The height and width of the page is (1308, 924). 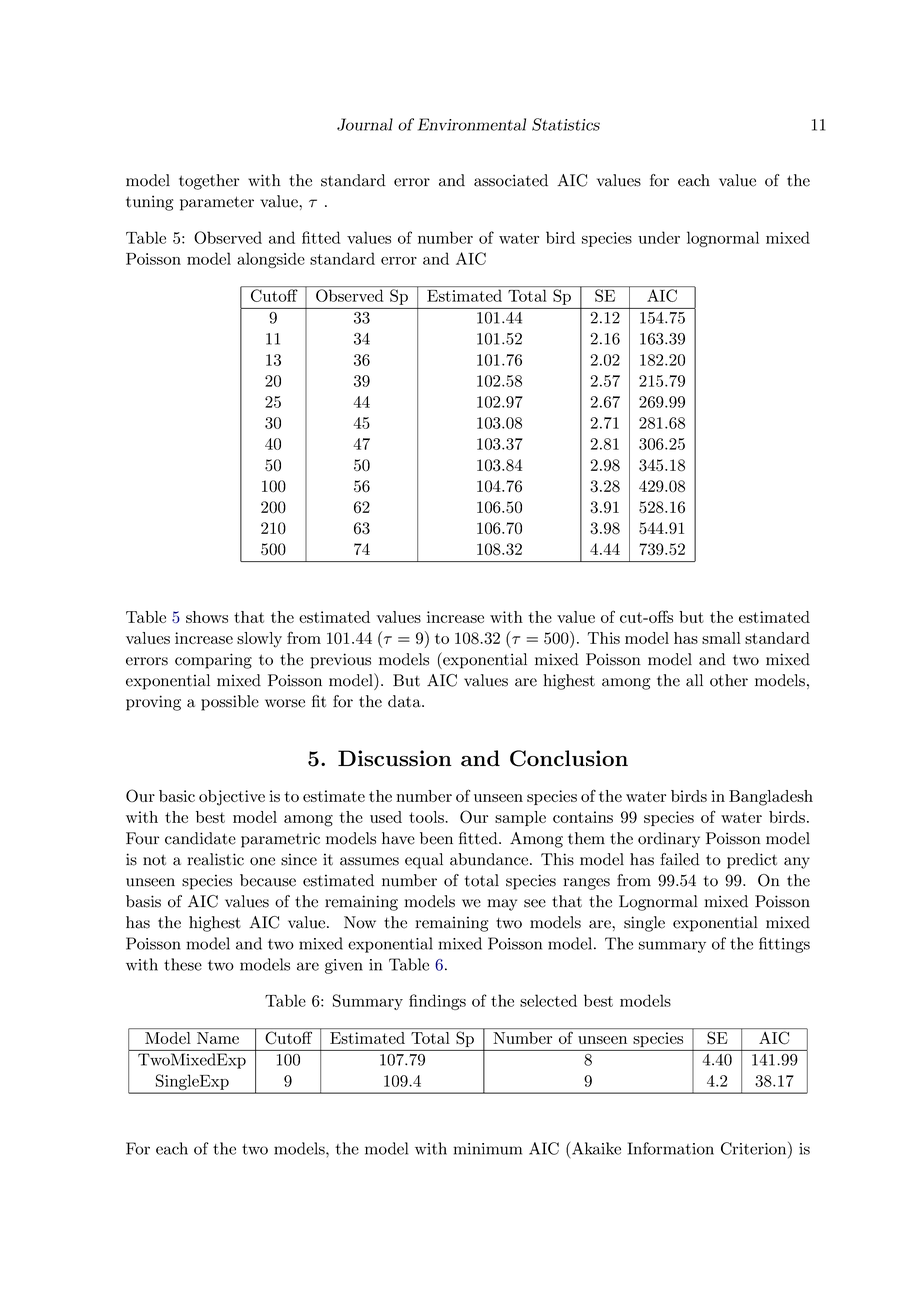 What do you see at coordinates (427, 817) in the page?
I see `tools` at bounding box center [427, 817].
